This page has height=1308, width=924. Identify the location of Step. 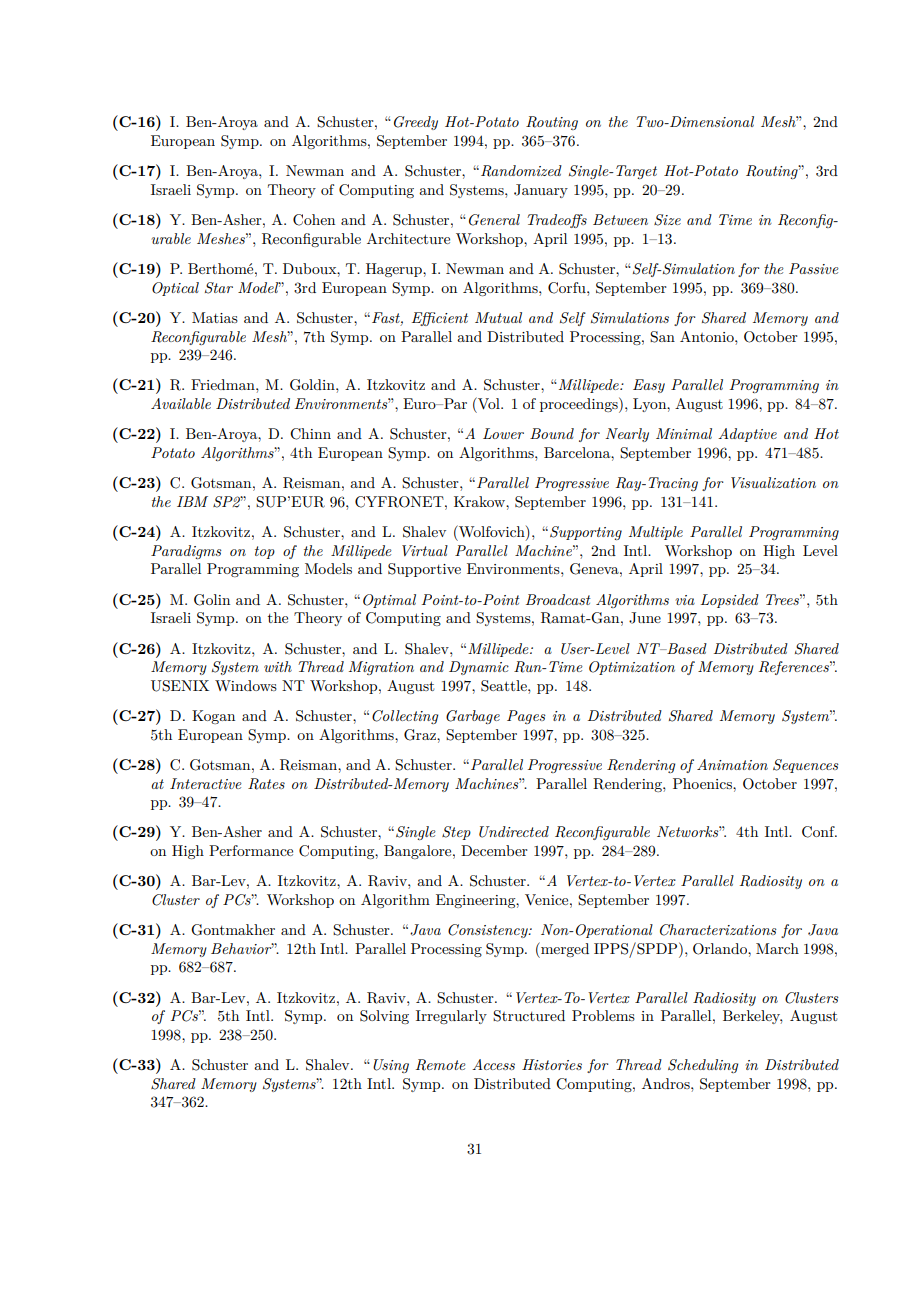
(456, 833).
